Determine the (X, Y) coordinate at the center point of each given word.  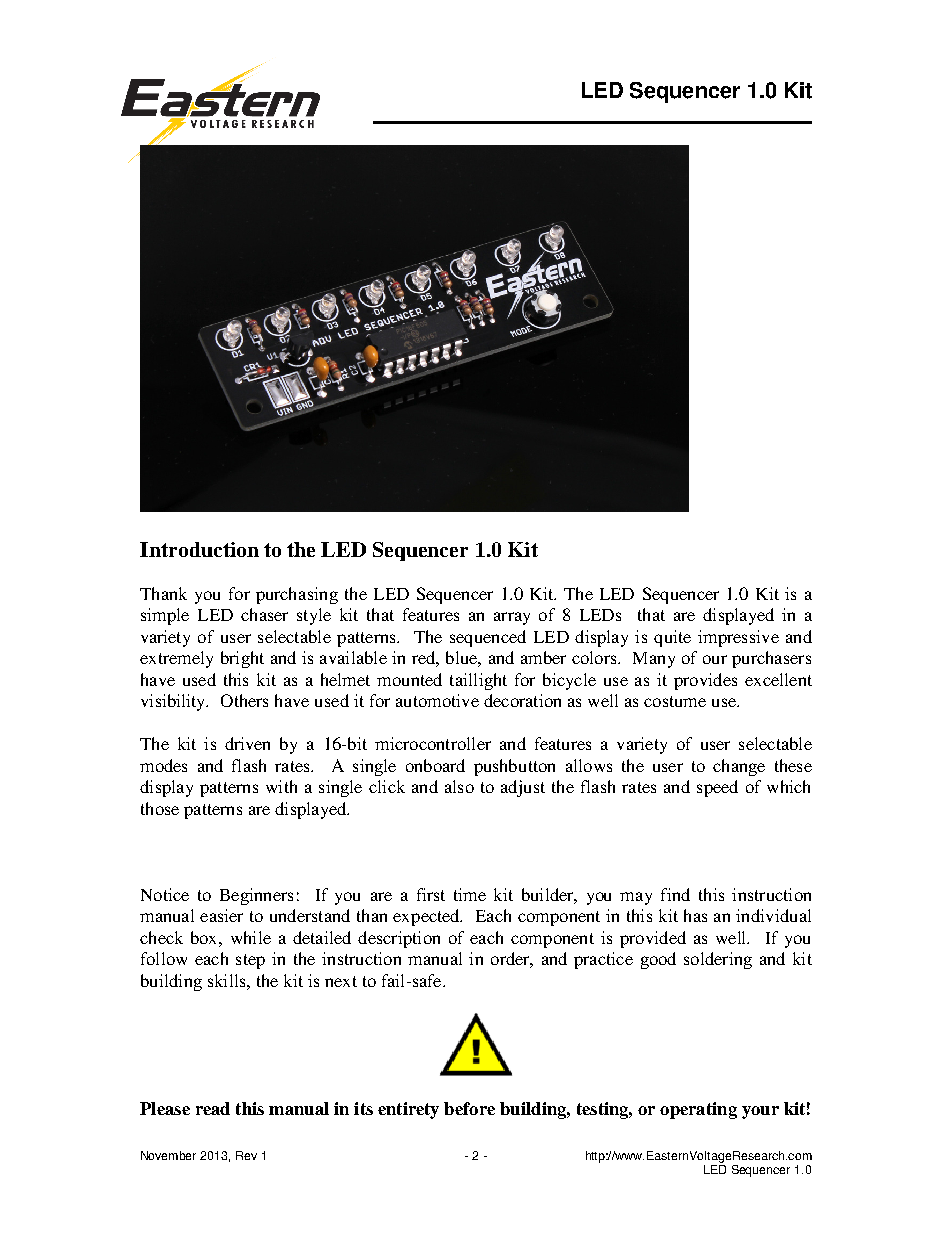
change (739, 767)
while (251, 937)
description (399, 939)
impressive (738, 638)
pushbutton (514, 767)
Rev (246, 1155)
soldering (718, 960)
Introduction (199, 549)
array (512, 618)
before (469, 1108)
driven (247, 743)
